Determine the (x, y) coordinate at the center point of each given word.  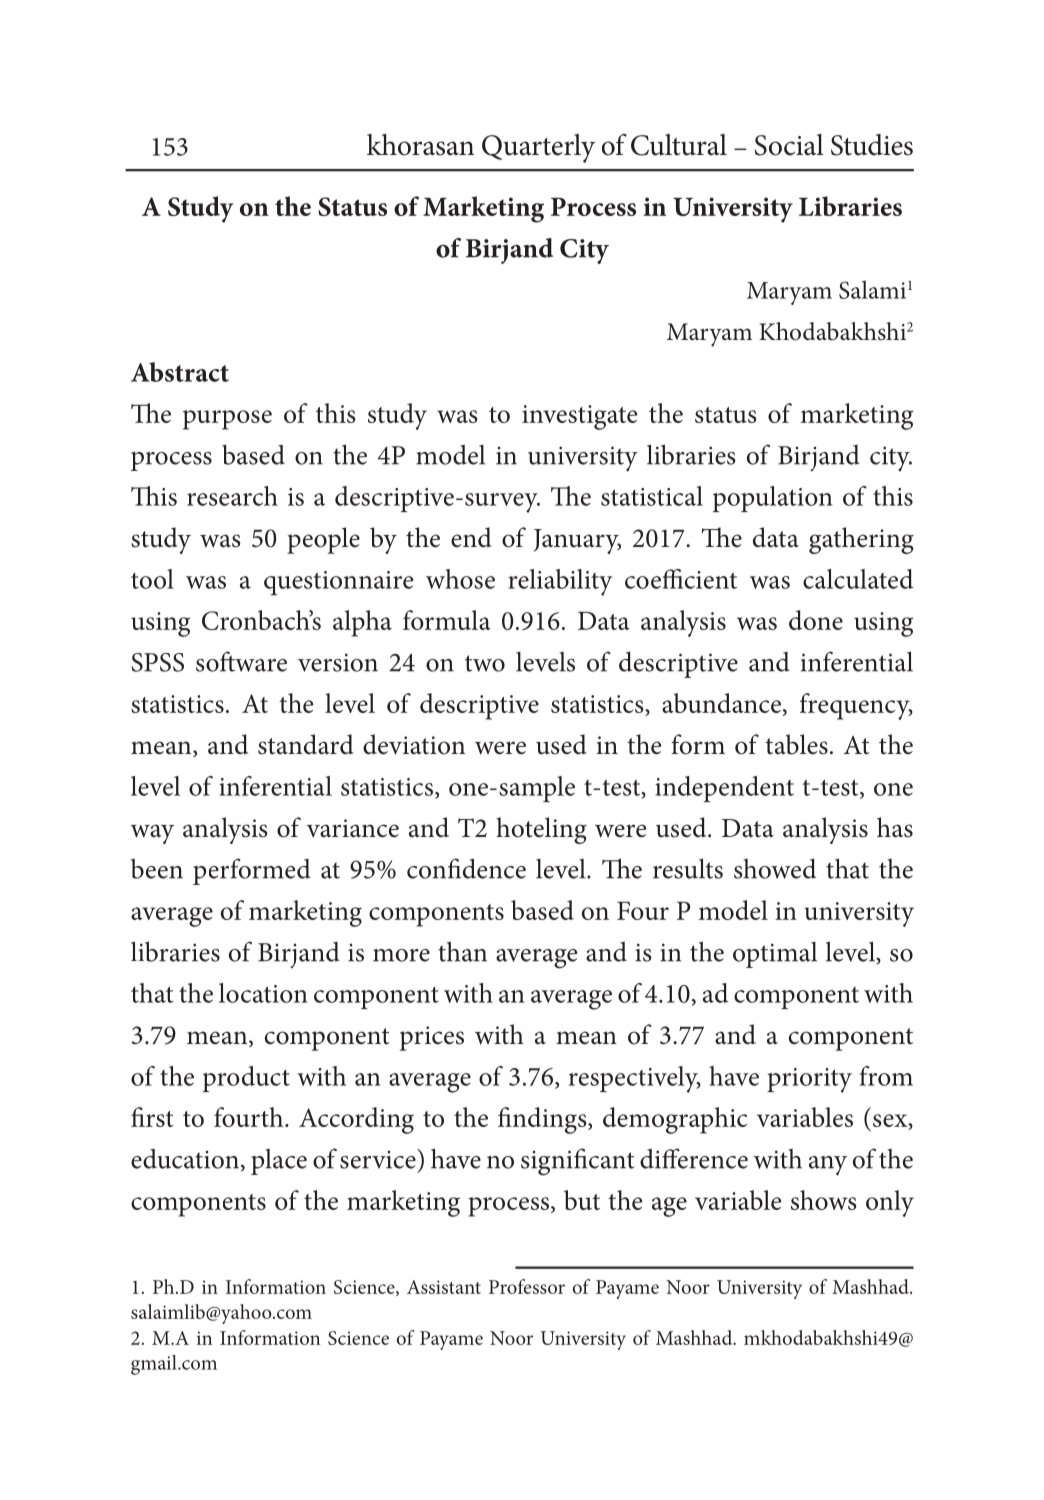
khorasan (420, 145)
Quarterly (538, 148)
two (485, 663)
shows (824, 1200)
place (279, 1162)
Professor (527, 1286)
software (241, 661)
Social (789, 145)
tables (796, 744)
